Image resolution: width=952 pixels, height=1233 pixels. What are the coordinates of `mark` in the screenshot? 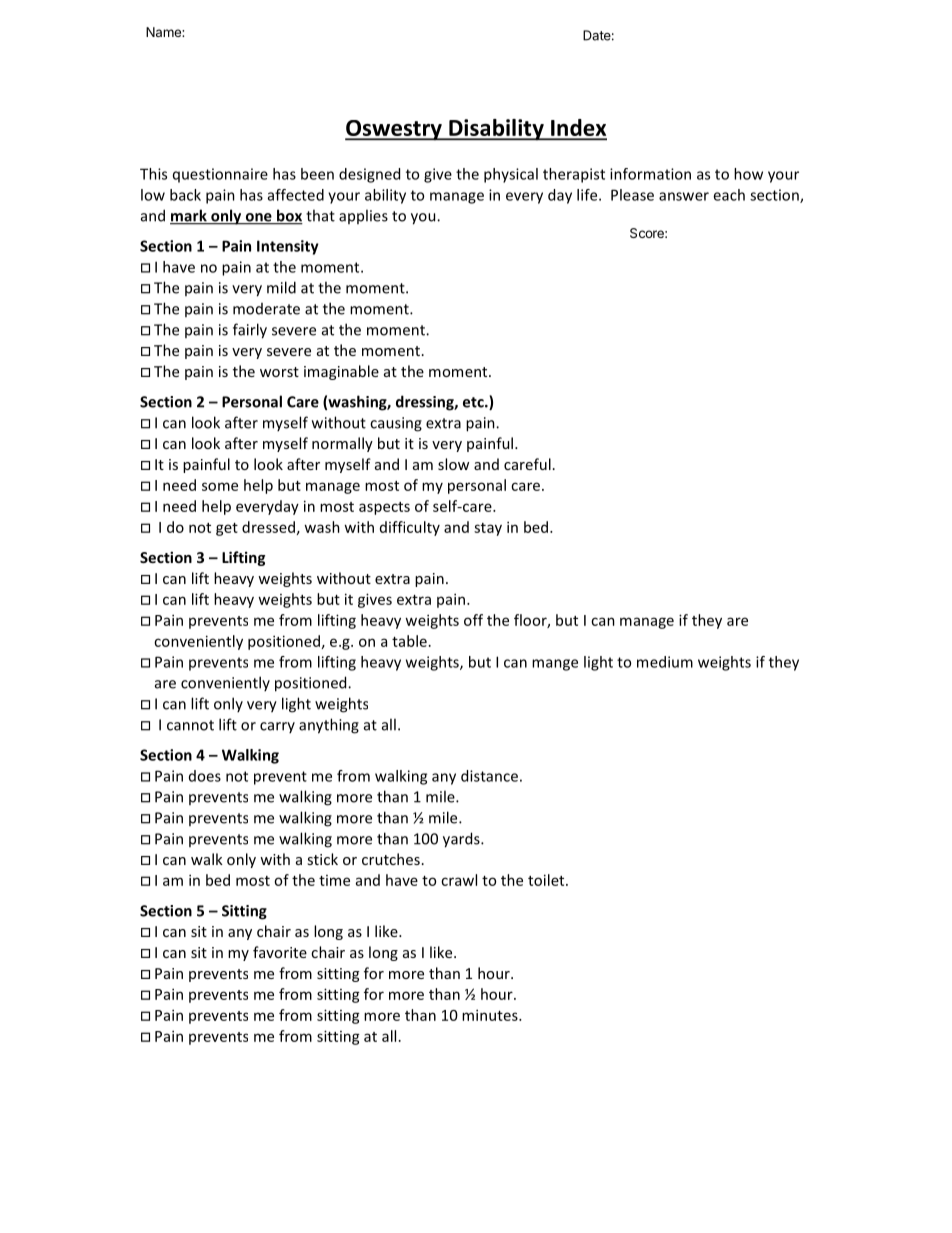 It's located at (189, 216).
